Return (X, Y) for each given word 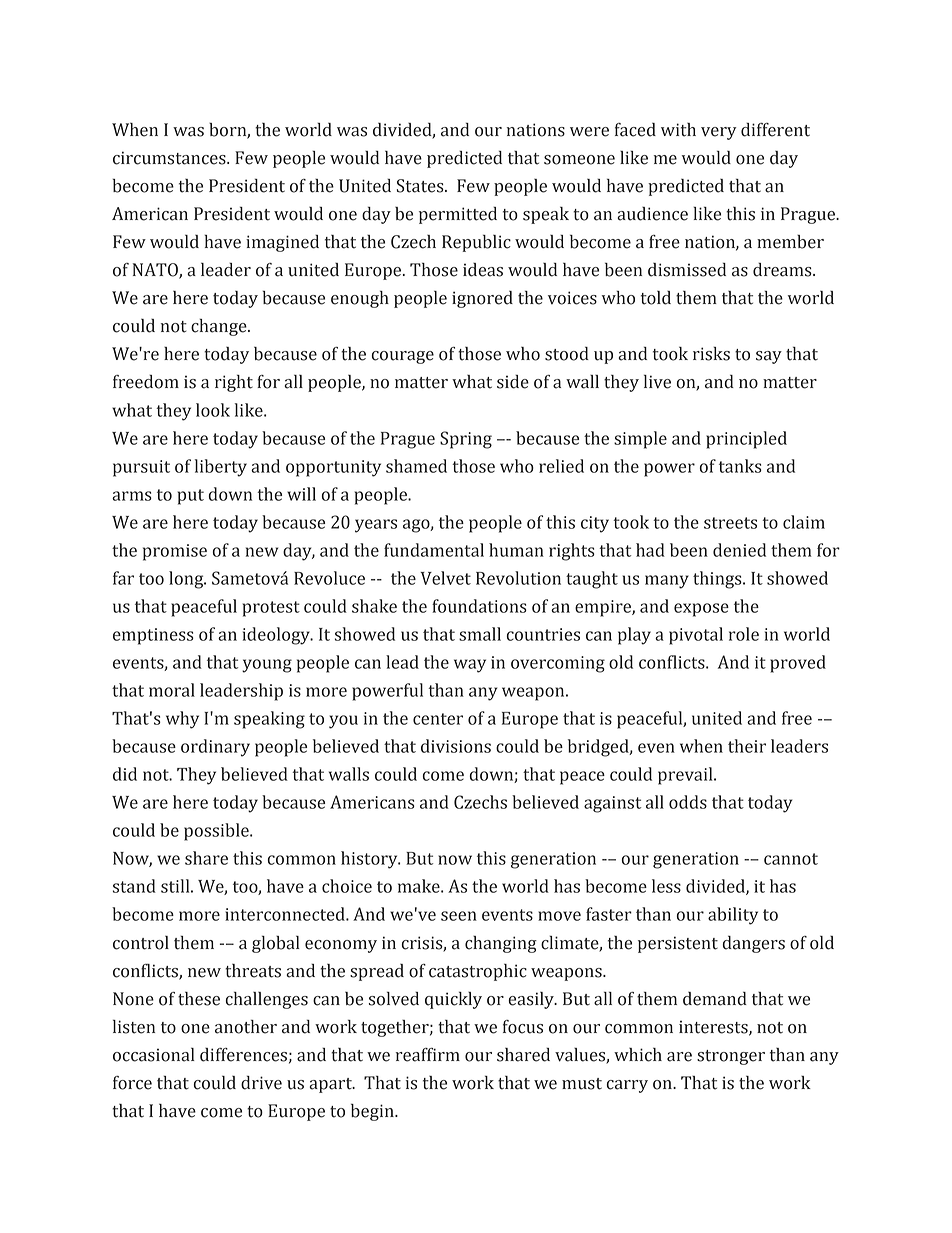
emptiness (153, 636)
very (719, 133)
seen (459, 916)
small (480, 634)
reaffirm (428, 1055)
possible (217, 832)
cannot (791, 859)
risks (711, 354)
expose (701, 610)
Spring (466, 440)
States (421, 186)
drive (261, 1083)
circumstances (170, 158)
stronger (731, 1057)
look (213, 410)
